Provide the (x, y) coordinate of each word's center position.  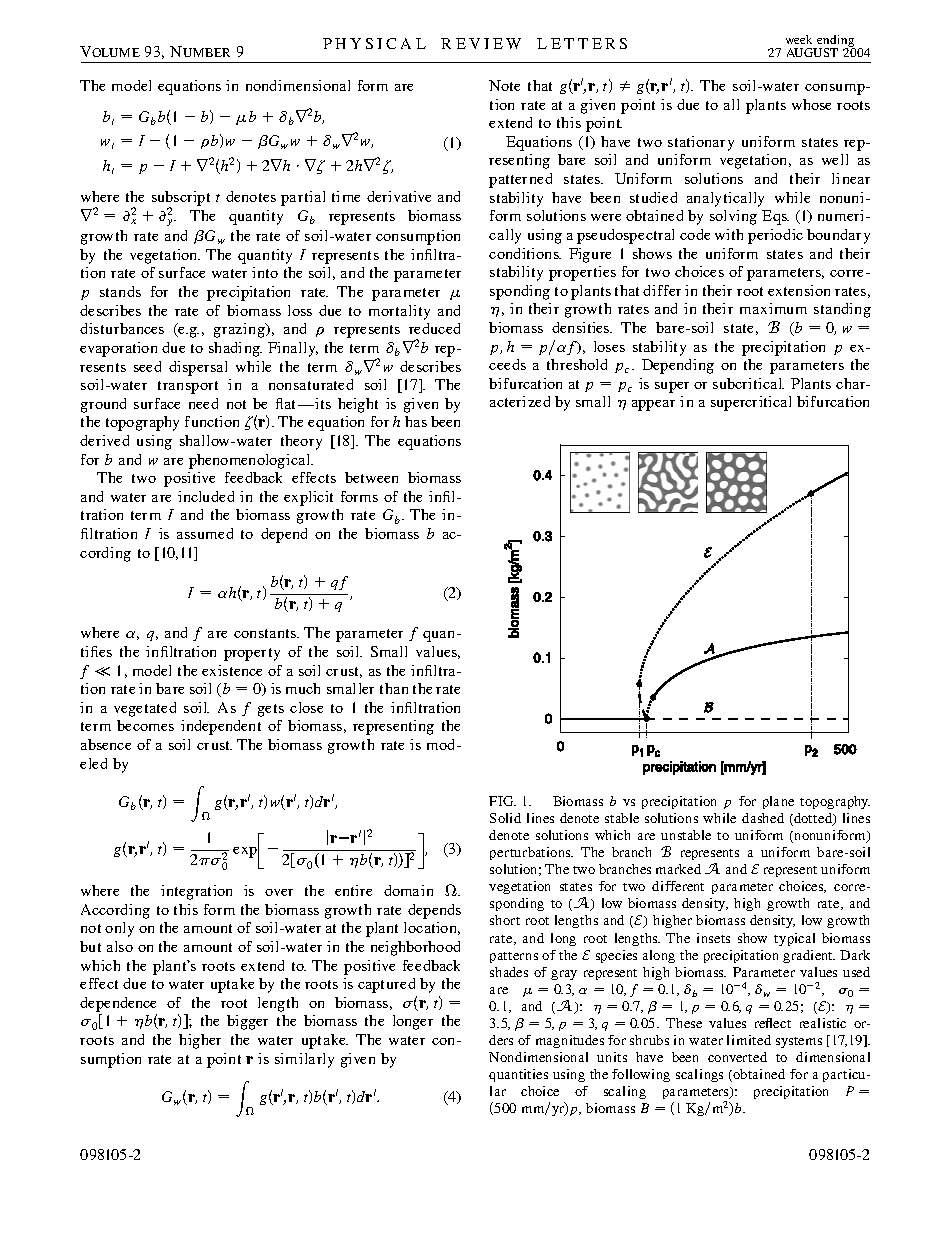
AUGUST (812, 52)
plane (778, 802)
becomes (145, 725)
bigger (247, 1022)
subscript (181, 200)
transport (188, 387)
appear (653, 405)
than (394, 688)
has (416, 421)
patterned (520, 180)
